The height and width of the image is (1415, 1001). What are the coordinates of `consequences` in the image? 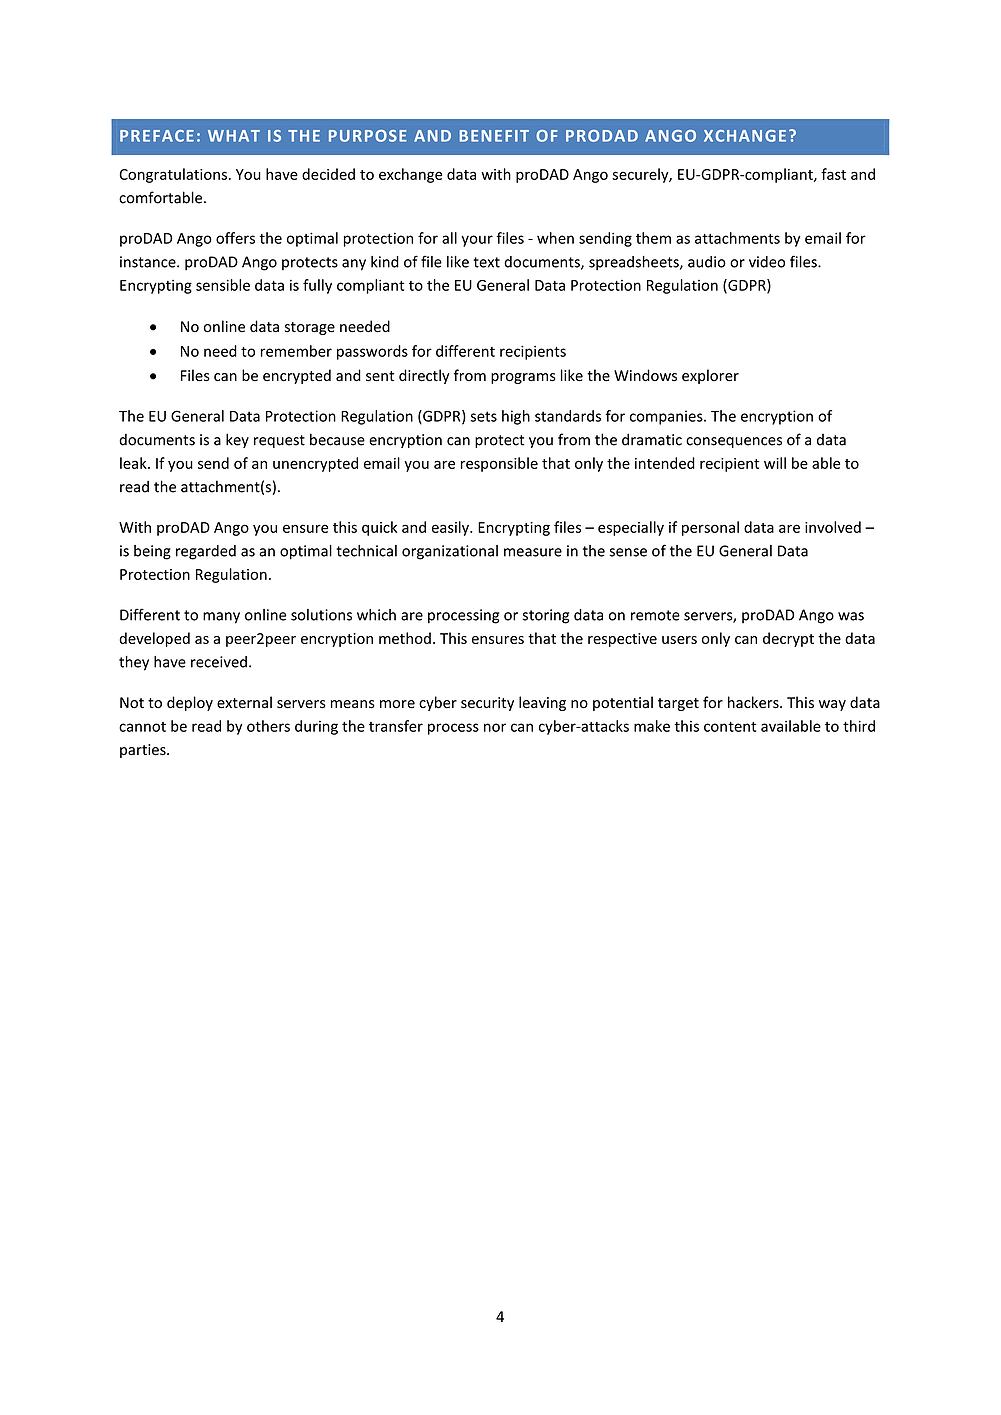 It's located at (734, 442).
